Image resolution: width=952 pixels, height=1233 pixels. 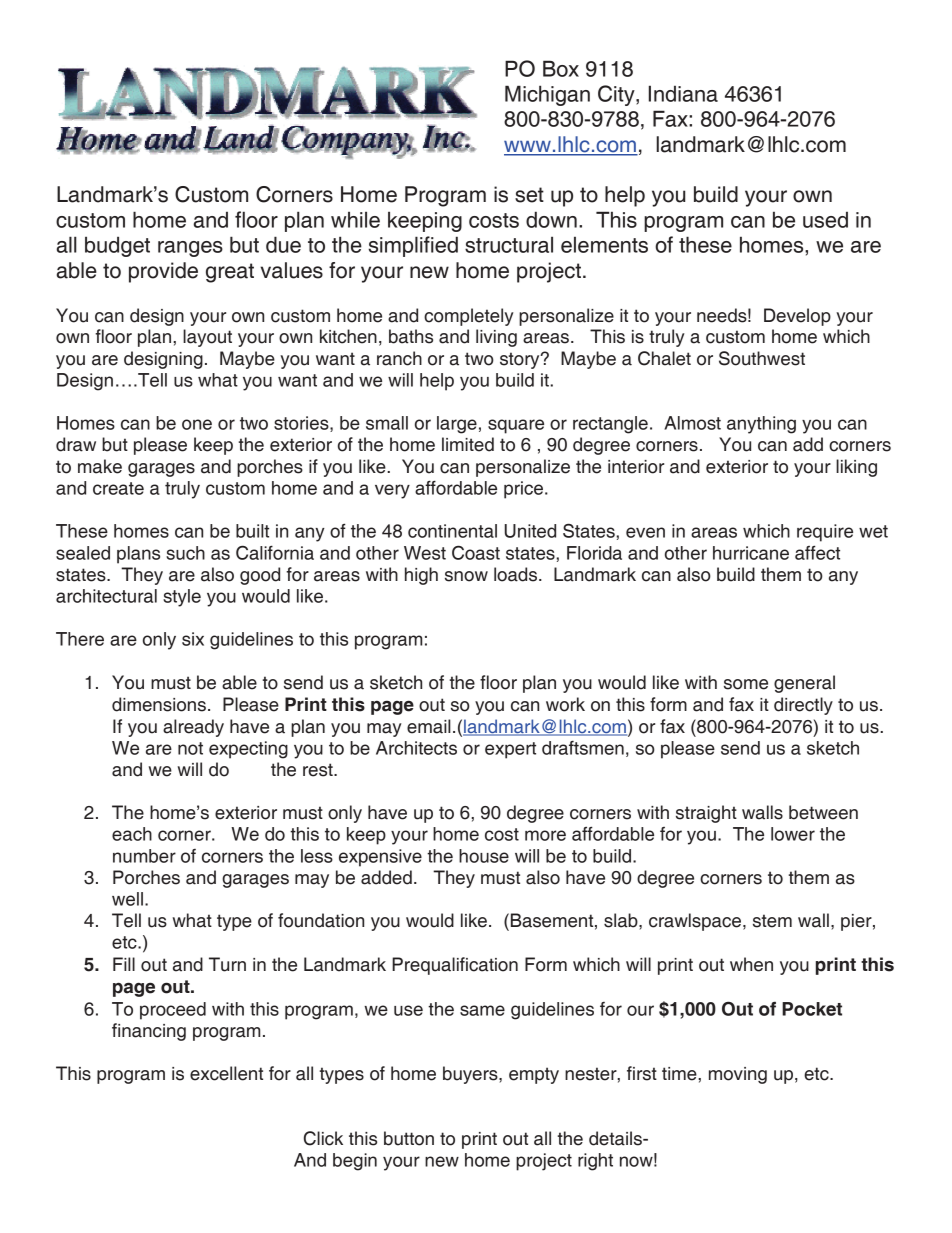 I want to click on moving, so click(x=738, y=1075).
